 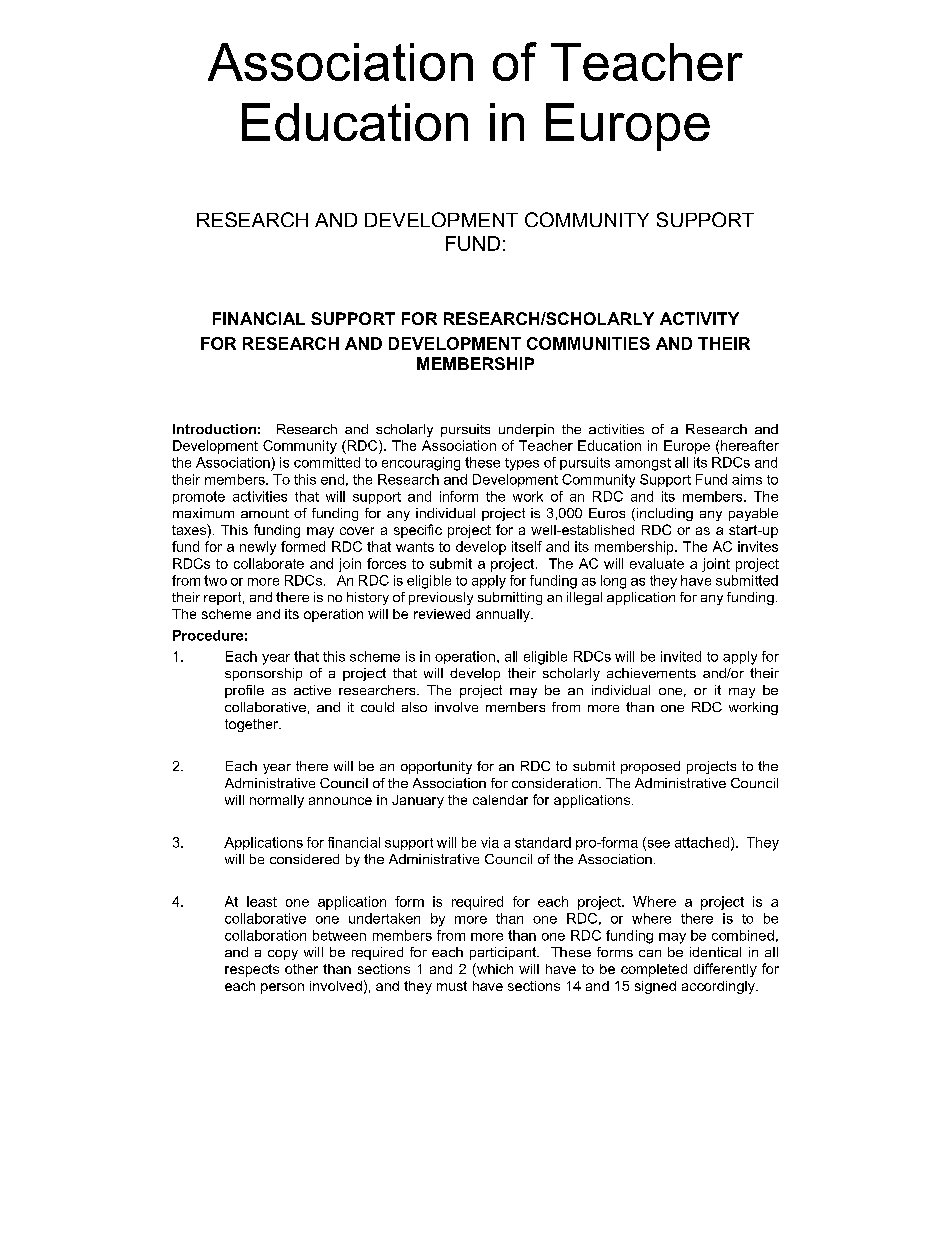 I want to click on committed, so click(x=327, y=462).
